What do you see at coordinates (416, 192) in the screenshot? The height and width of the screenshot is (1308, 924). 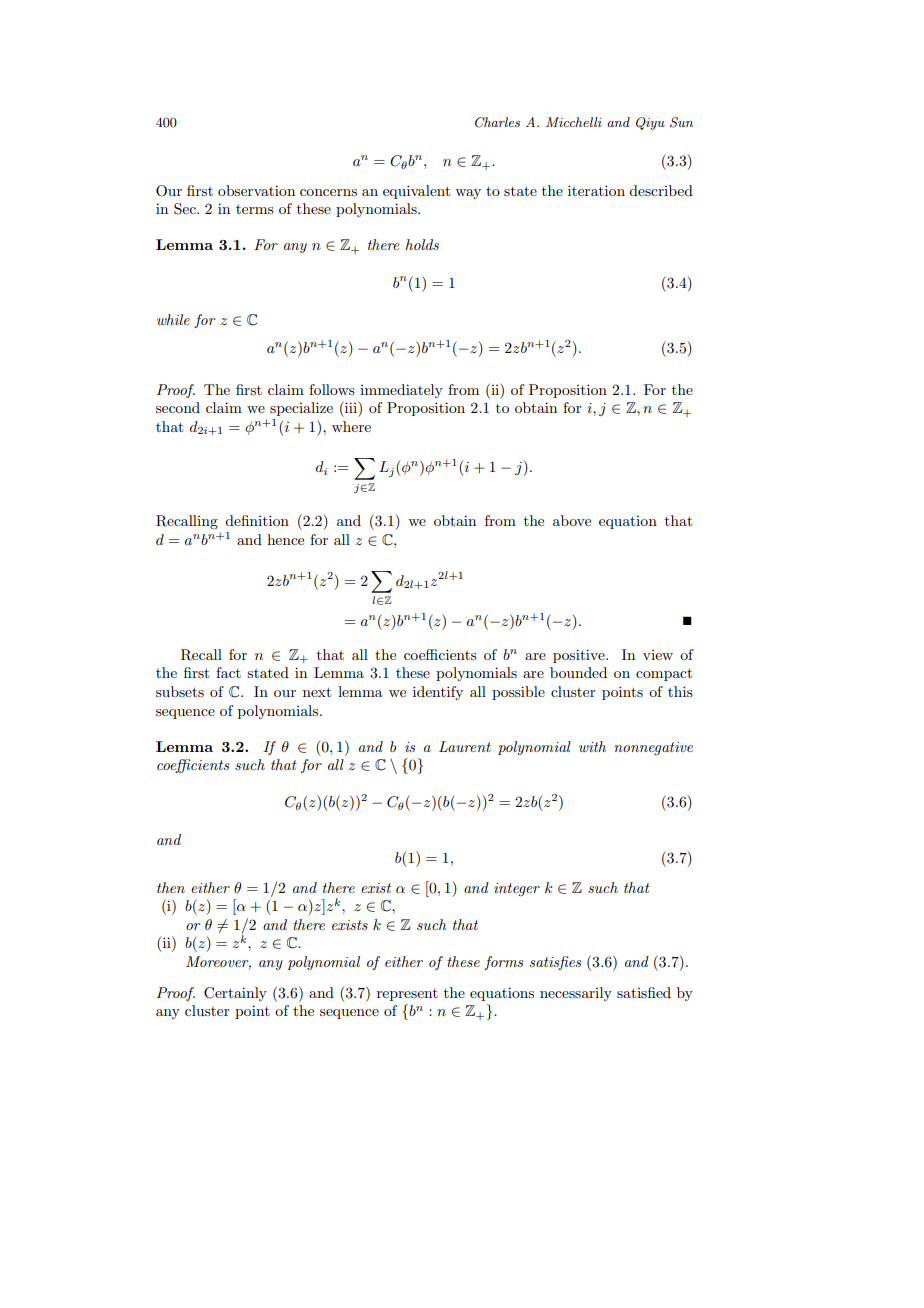 I see `equivalent` at bounding box center [416, 192].
